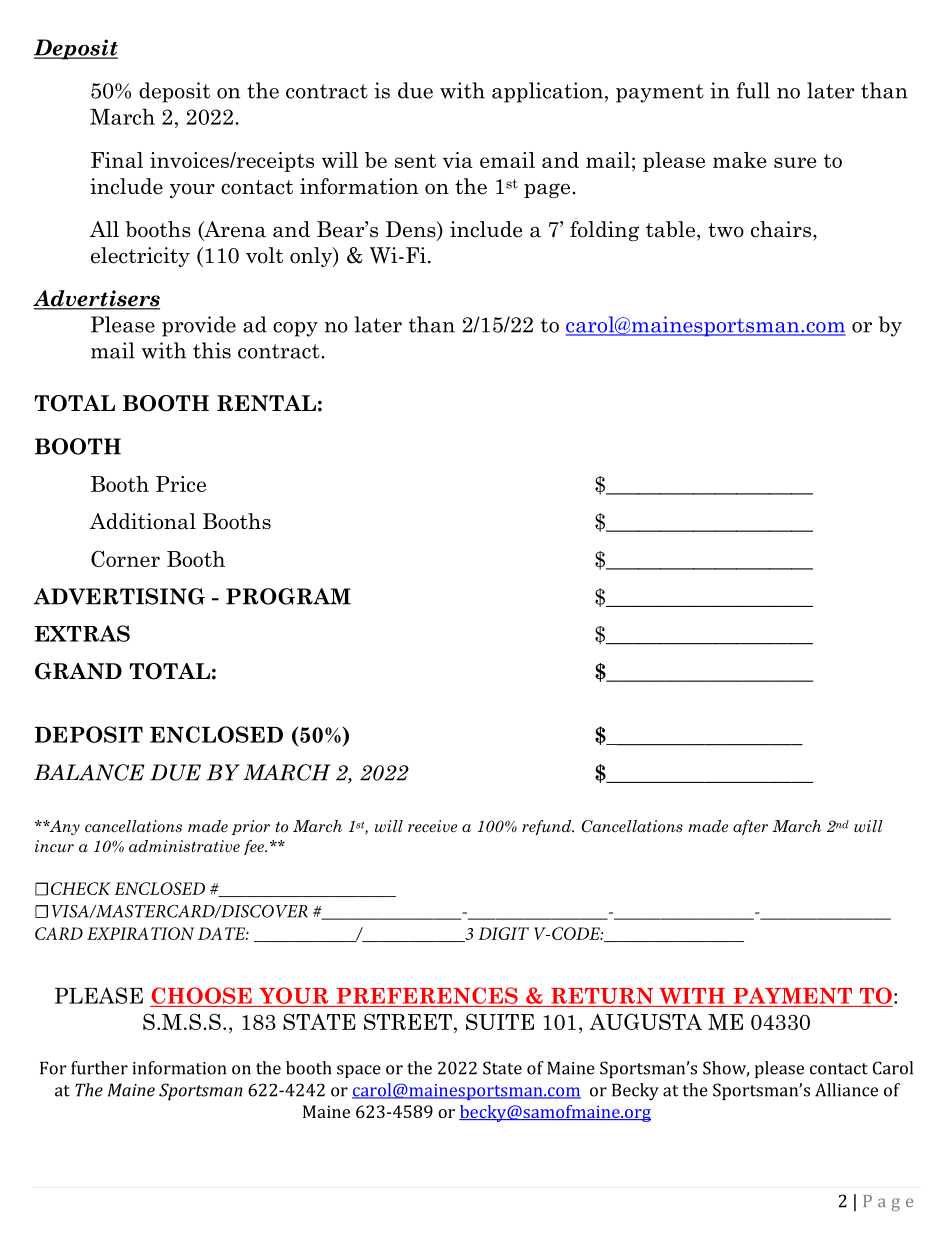 The width and height of the page is (952, 1233). I want to click on ADVERTISING, so click(119, 596).
